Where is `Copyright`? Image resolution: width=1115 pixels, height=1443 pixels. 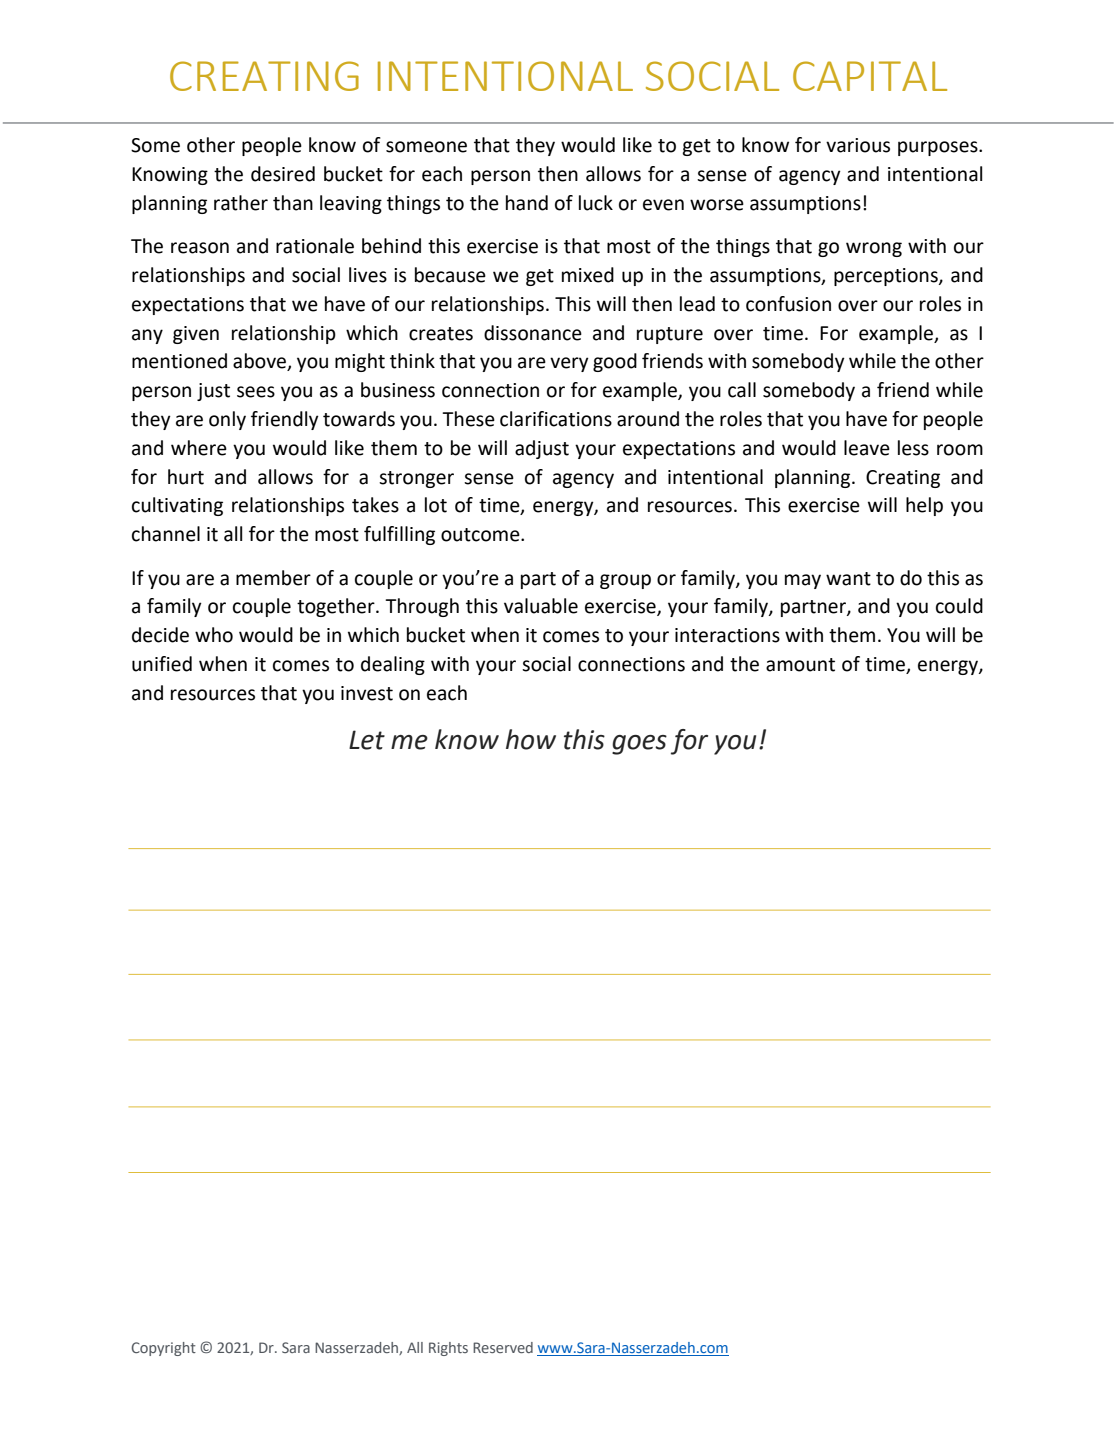 Copyright is located at coordinates (164, 1349).
